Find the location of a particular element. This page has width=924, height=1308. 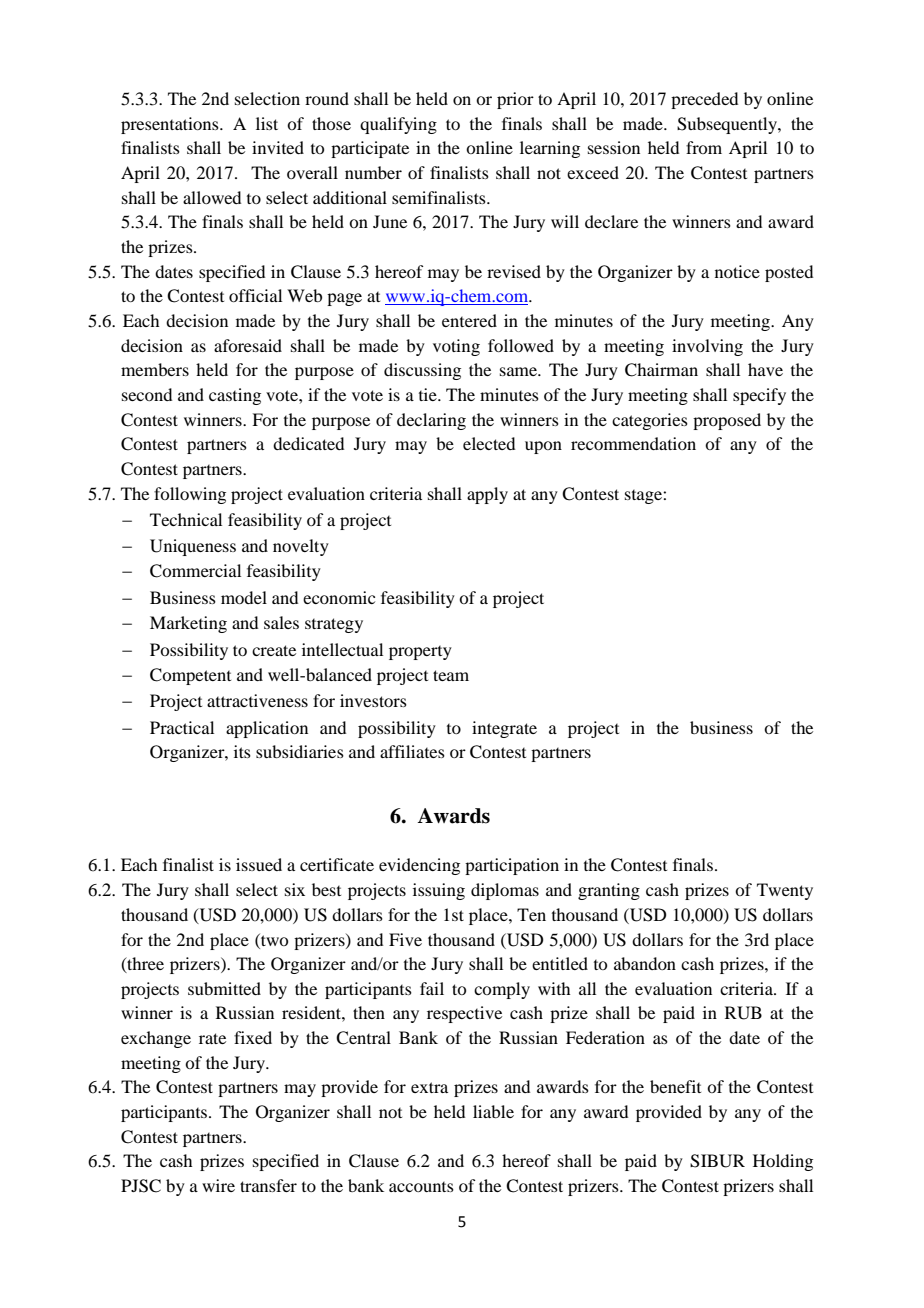

presentations is located at coordinates (171, 125).
